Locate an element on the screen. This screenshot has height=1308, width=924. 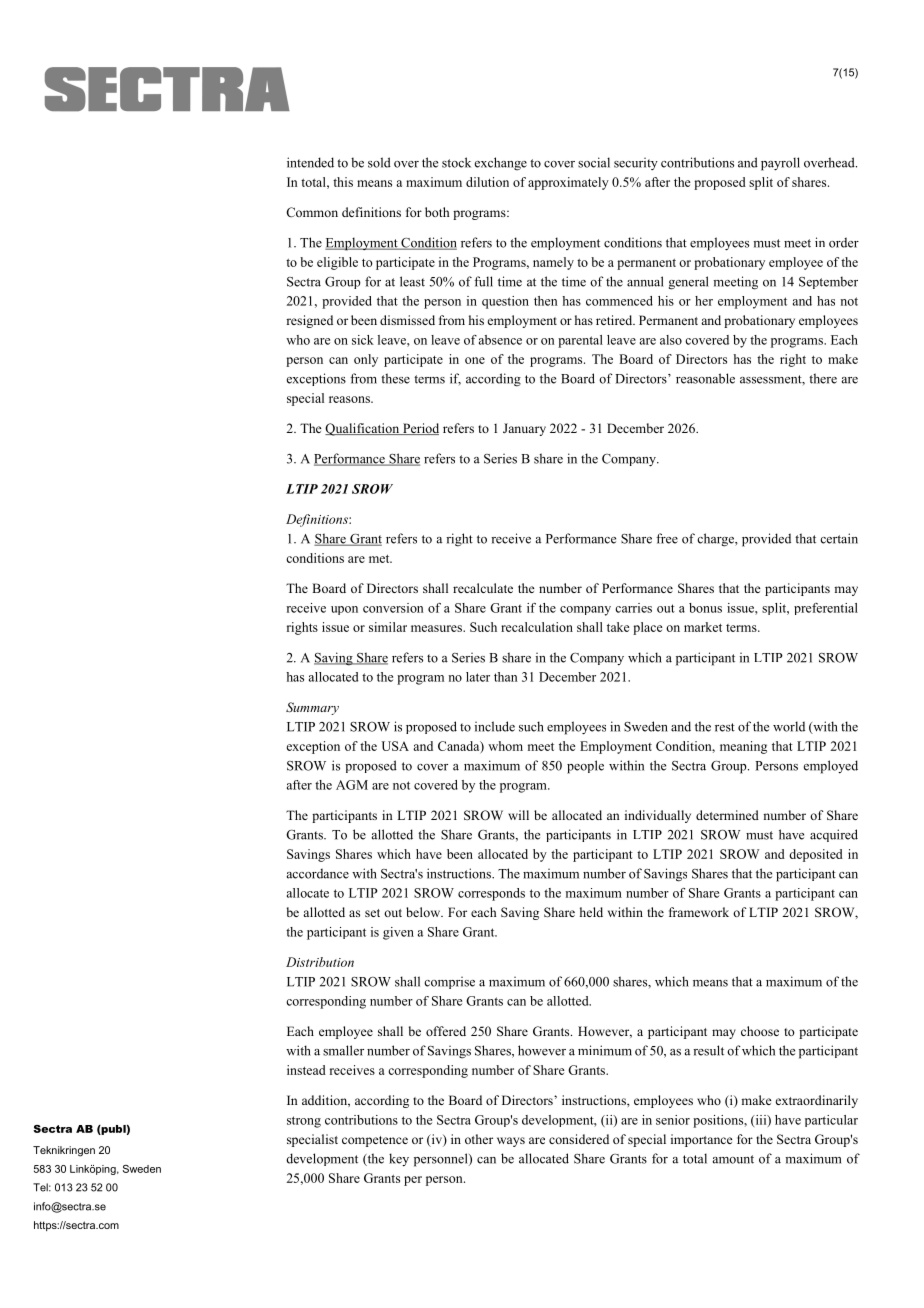
recalculation is located at coordinates (537, 627).
